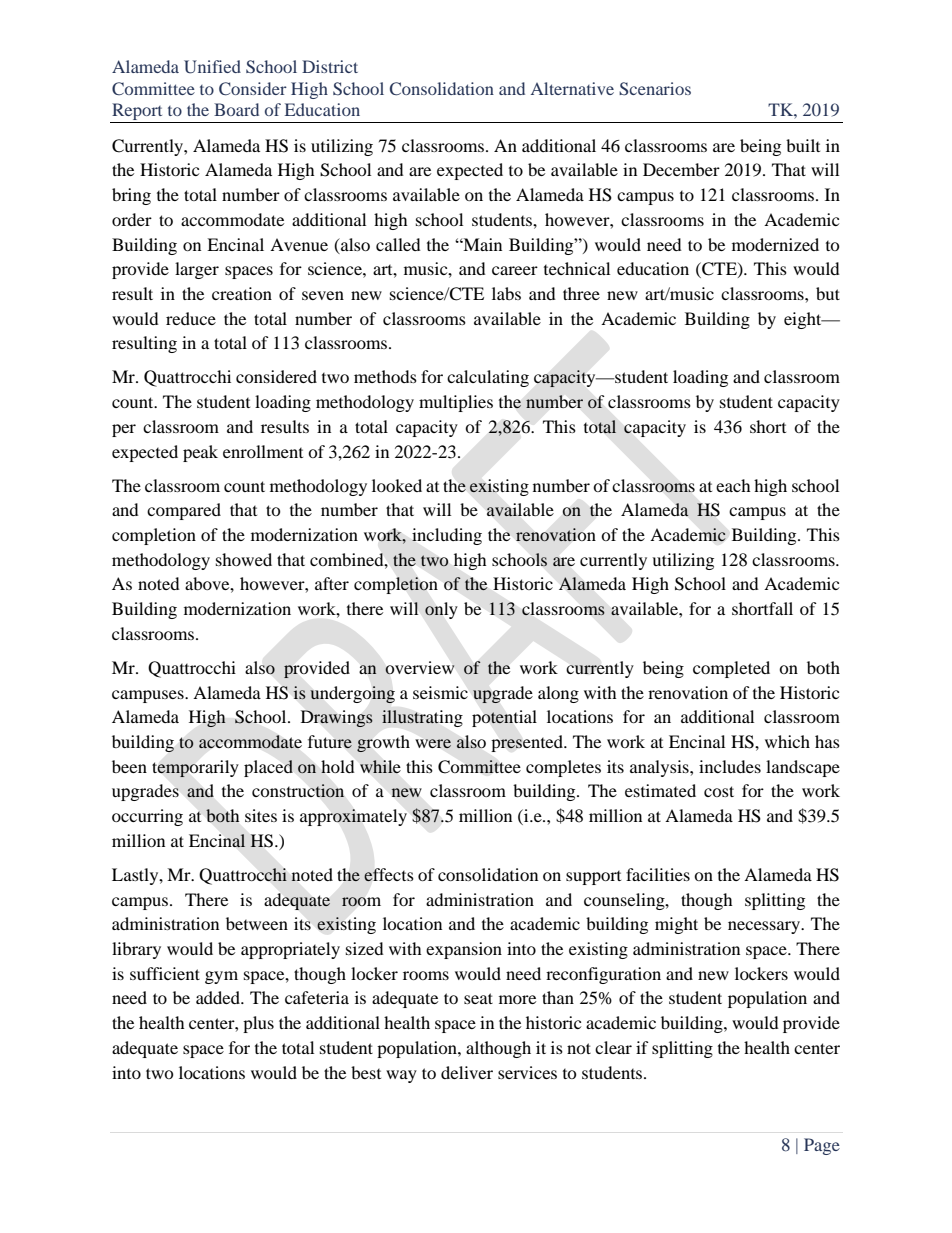  I want to click on Alternative, so click(572, 88).
